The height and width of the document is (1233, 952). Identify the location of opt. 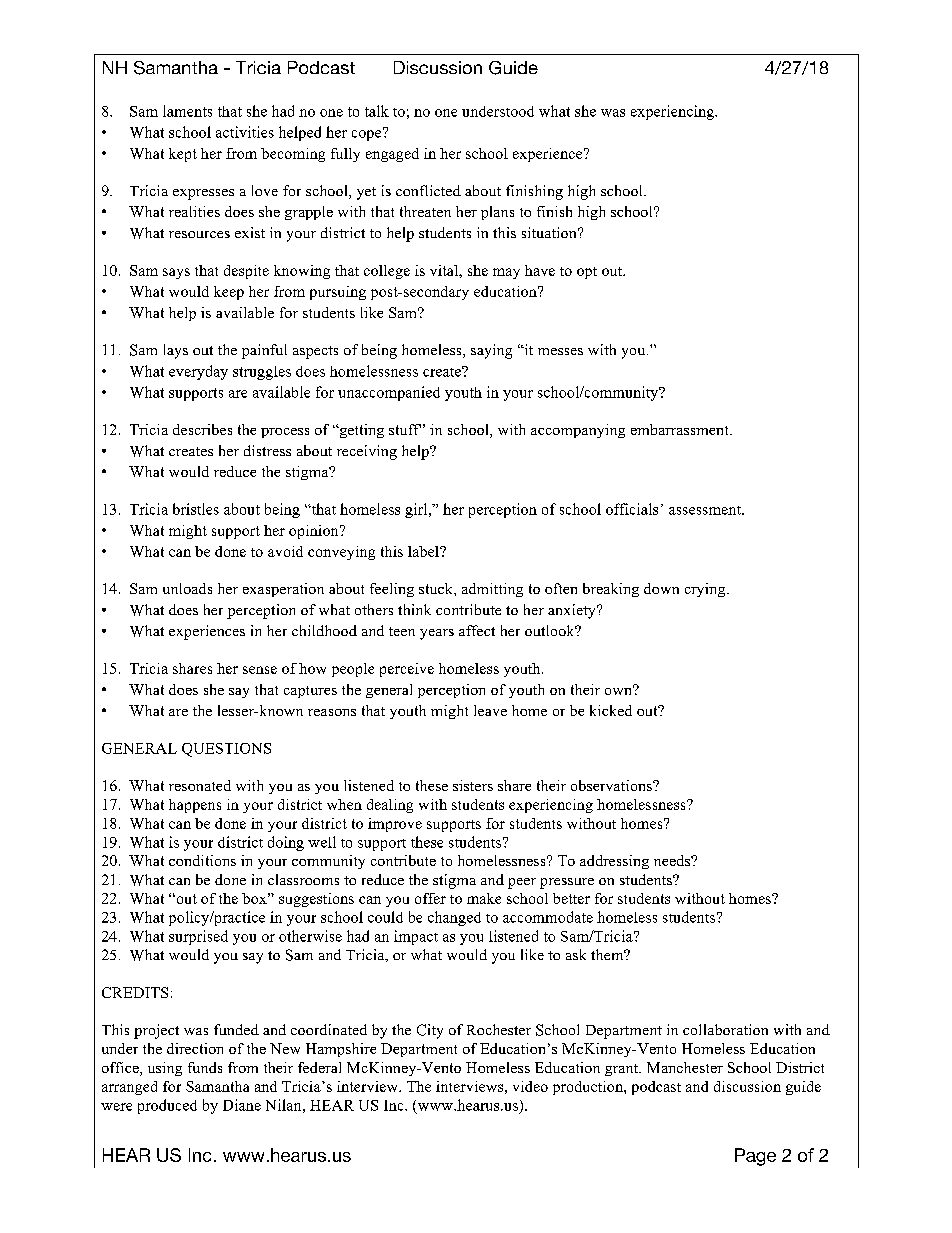
(587, 273).
